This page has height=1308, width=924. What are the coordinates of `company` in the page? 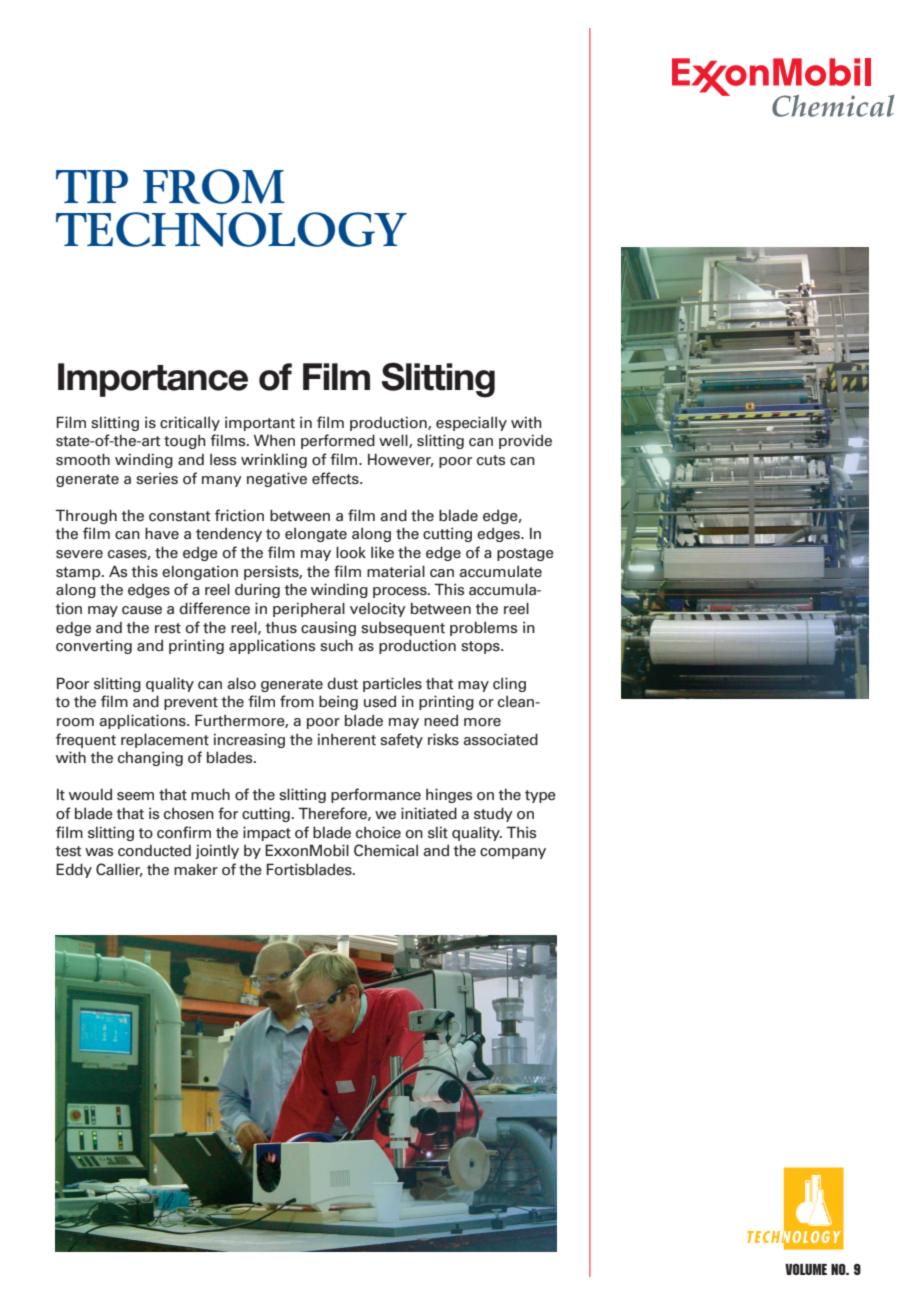 It's located at (513, 853).
